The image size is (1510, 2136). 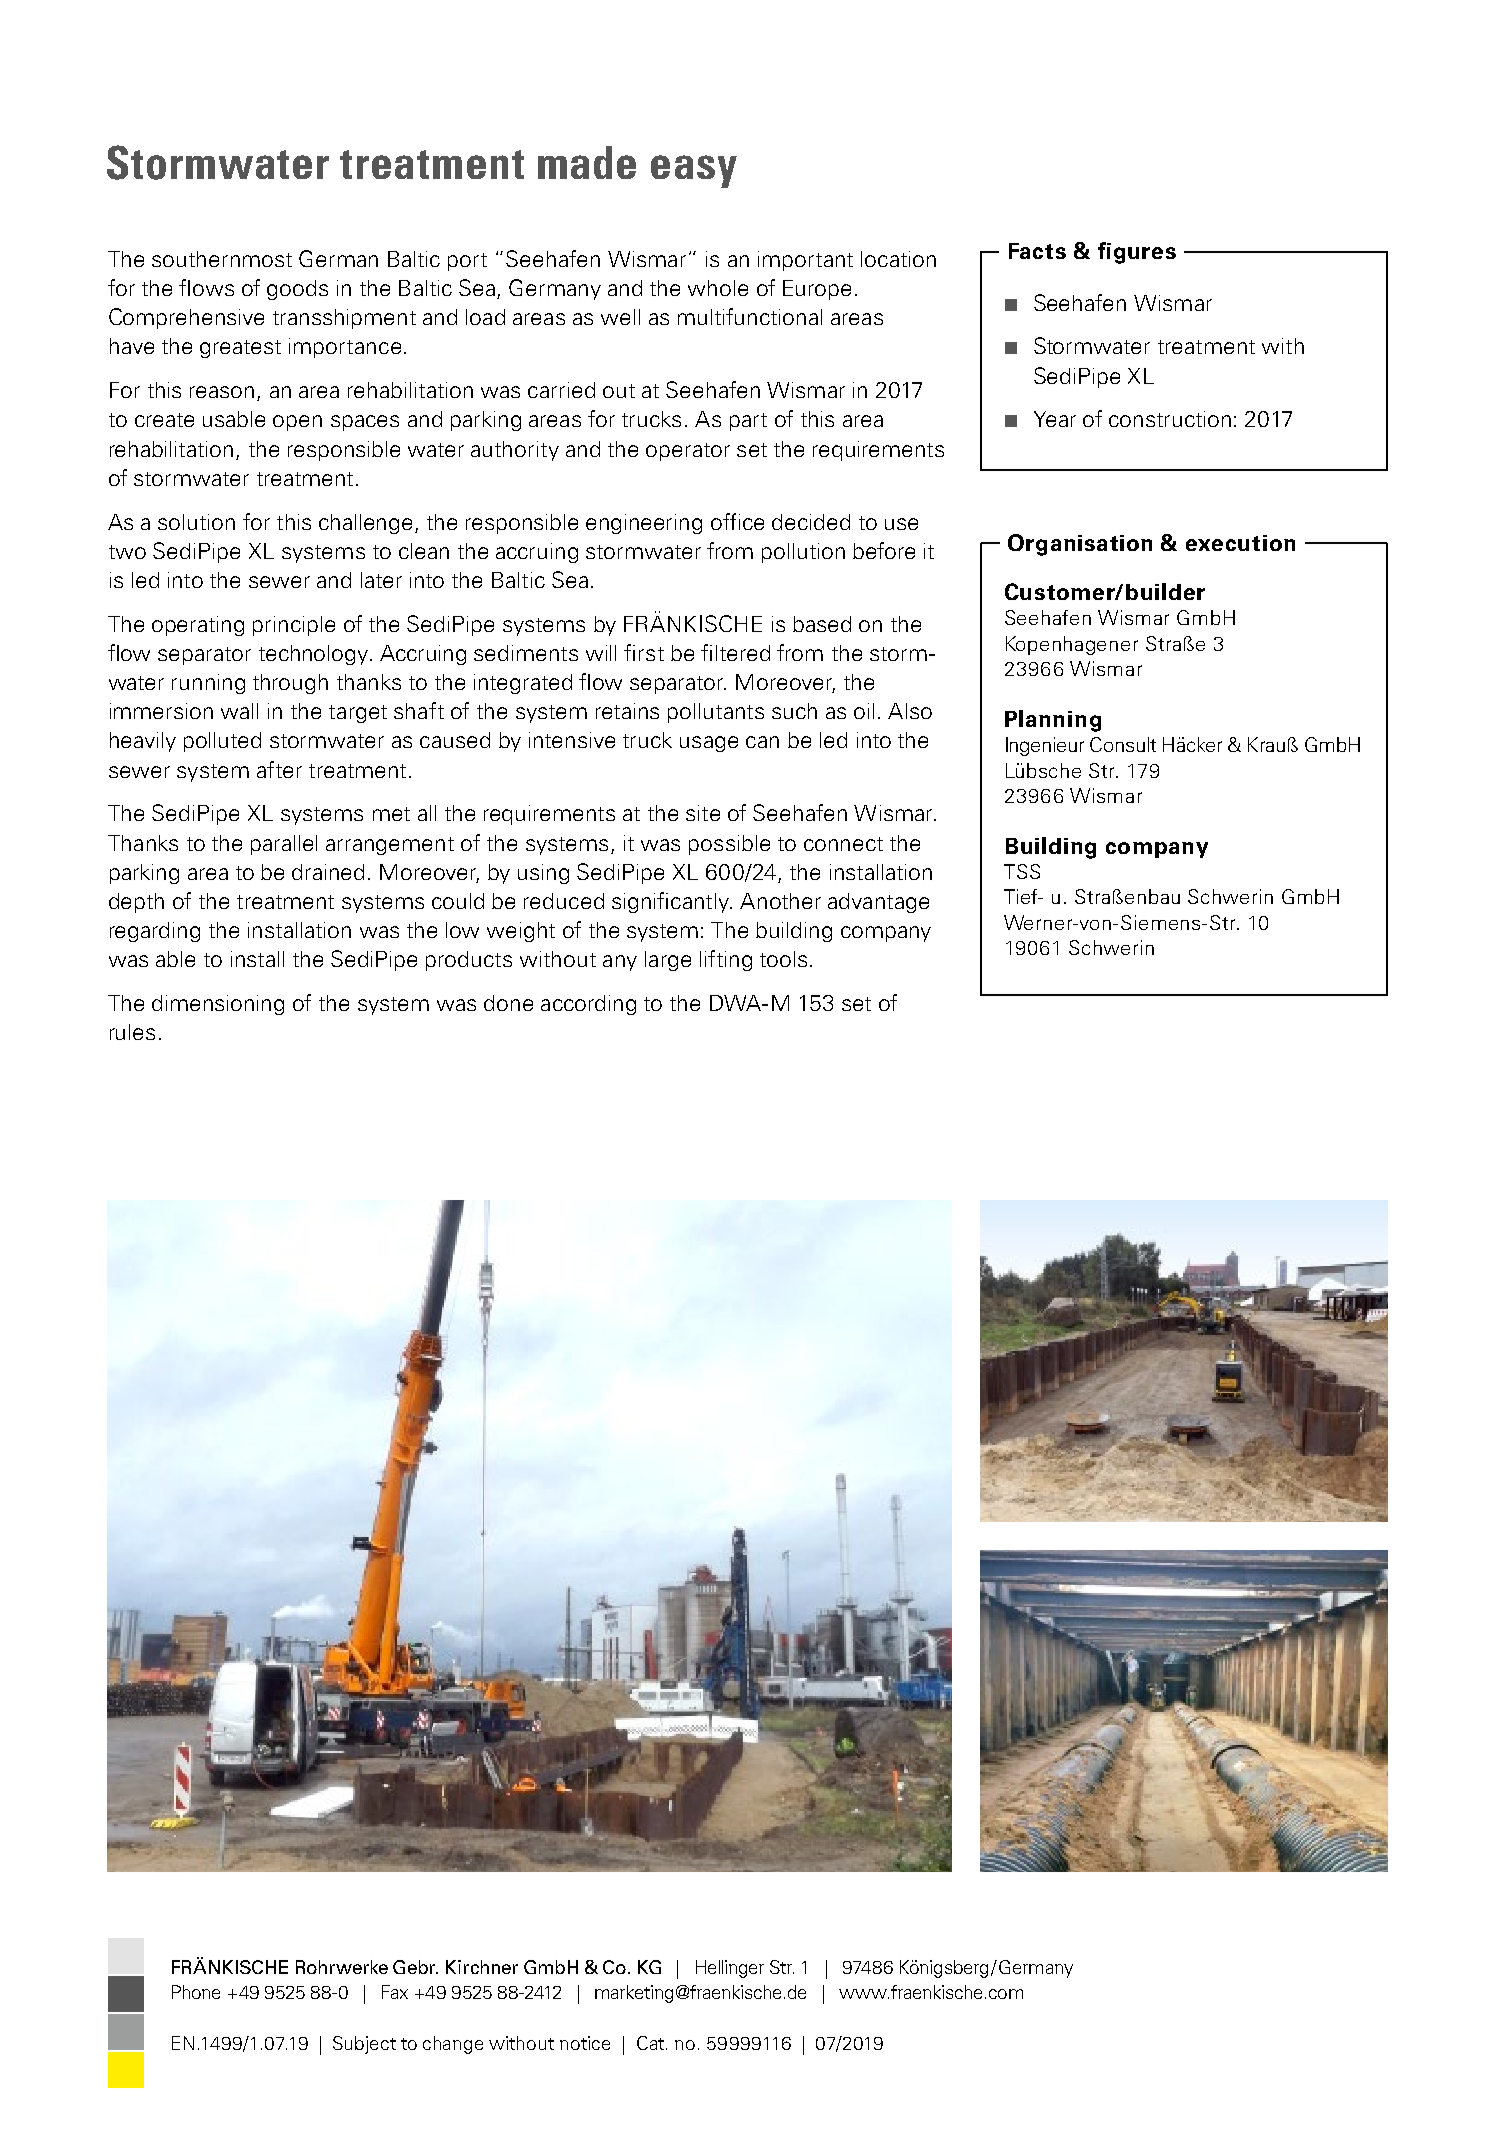 I want to click on southernmost, so click(x=222, y=259).
